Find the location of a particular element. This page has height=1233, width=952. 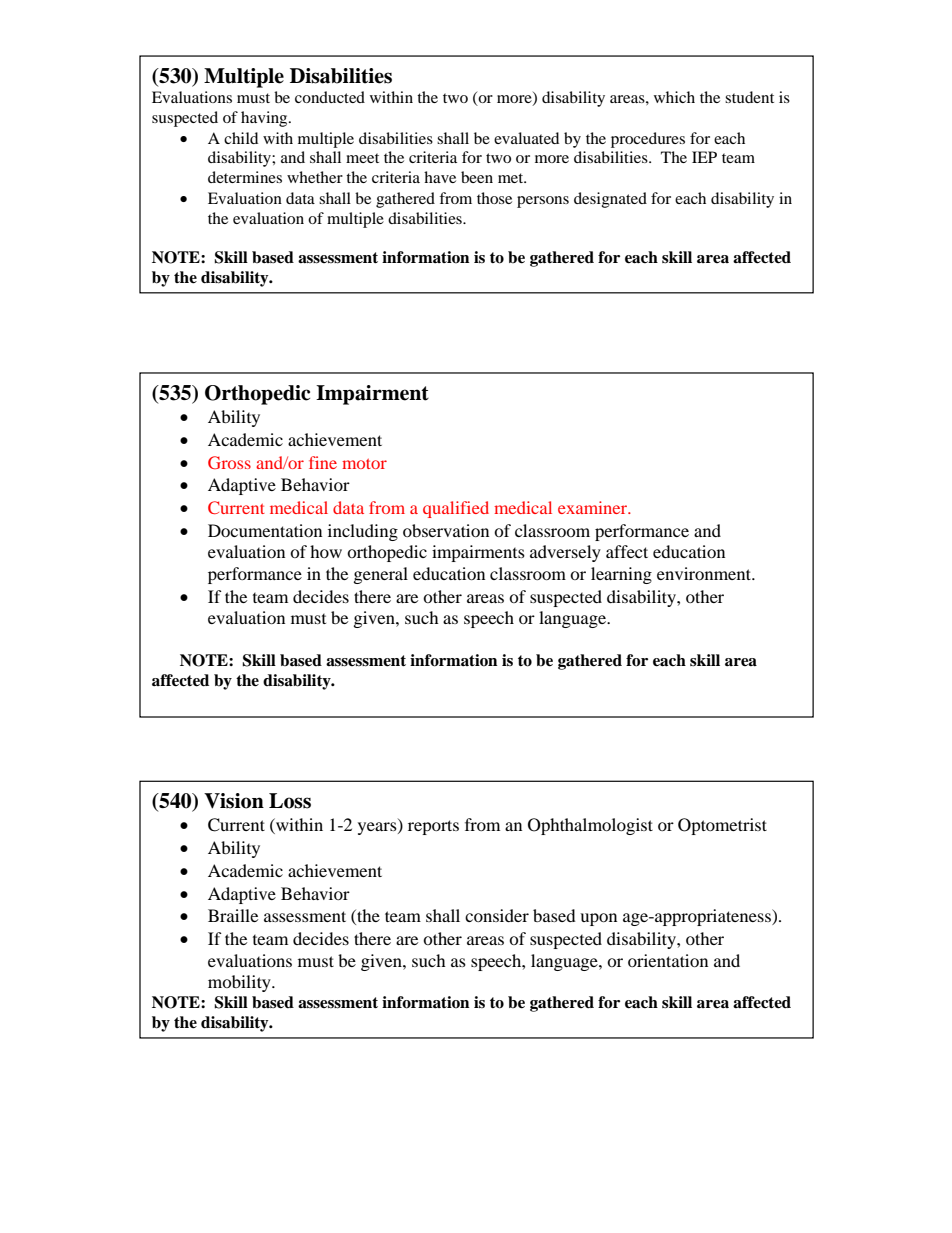

designated is located at coordinates (610, 200).
